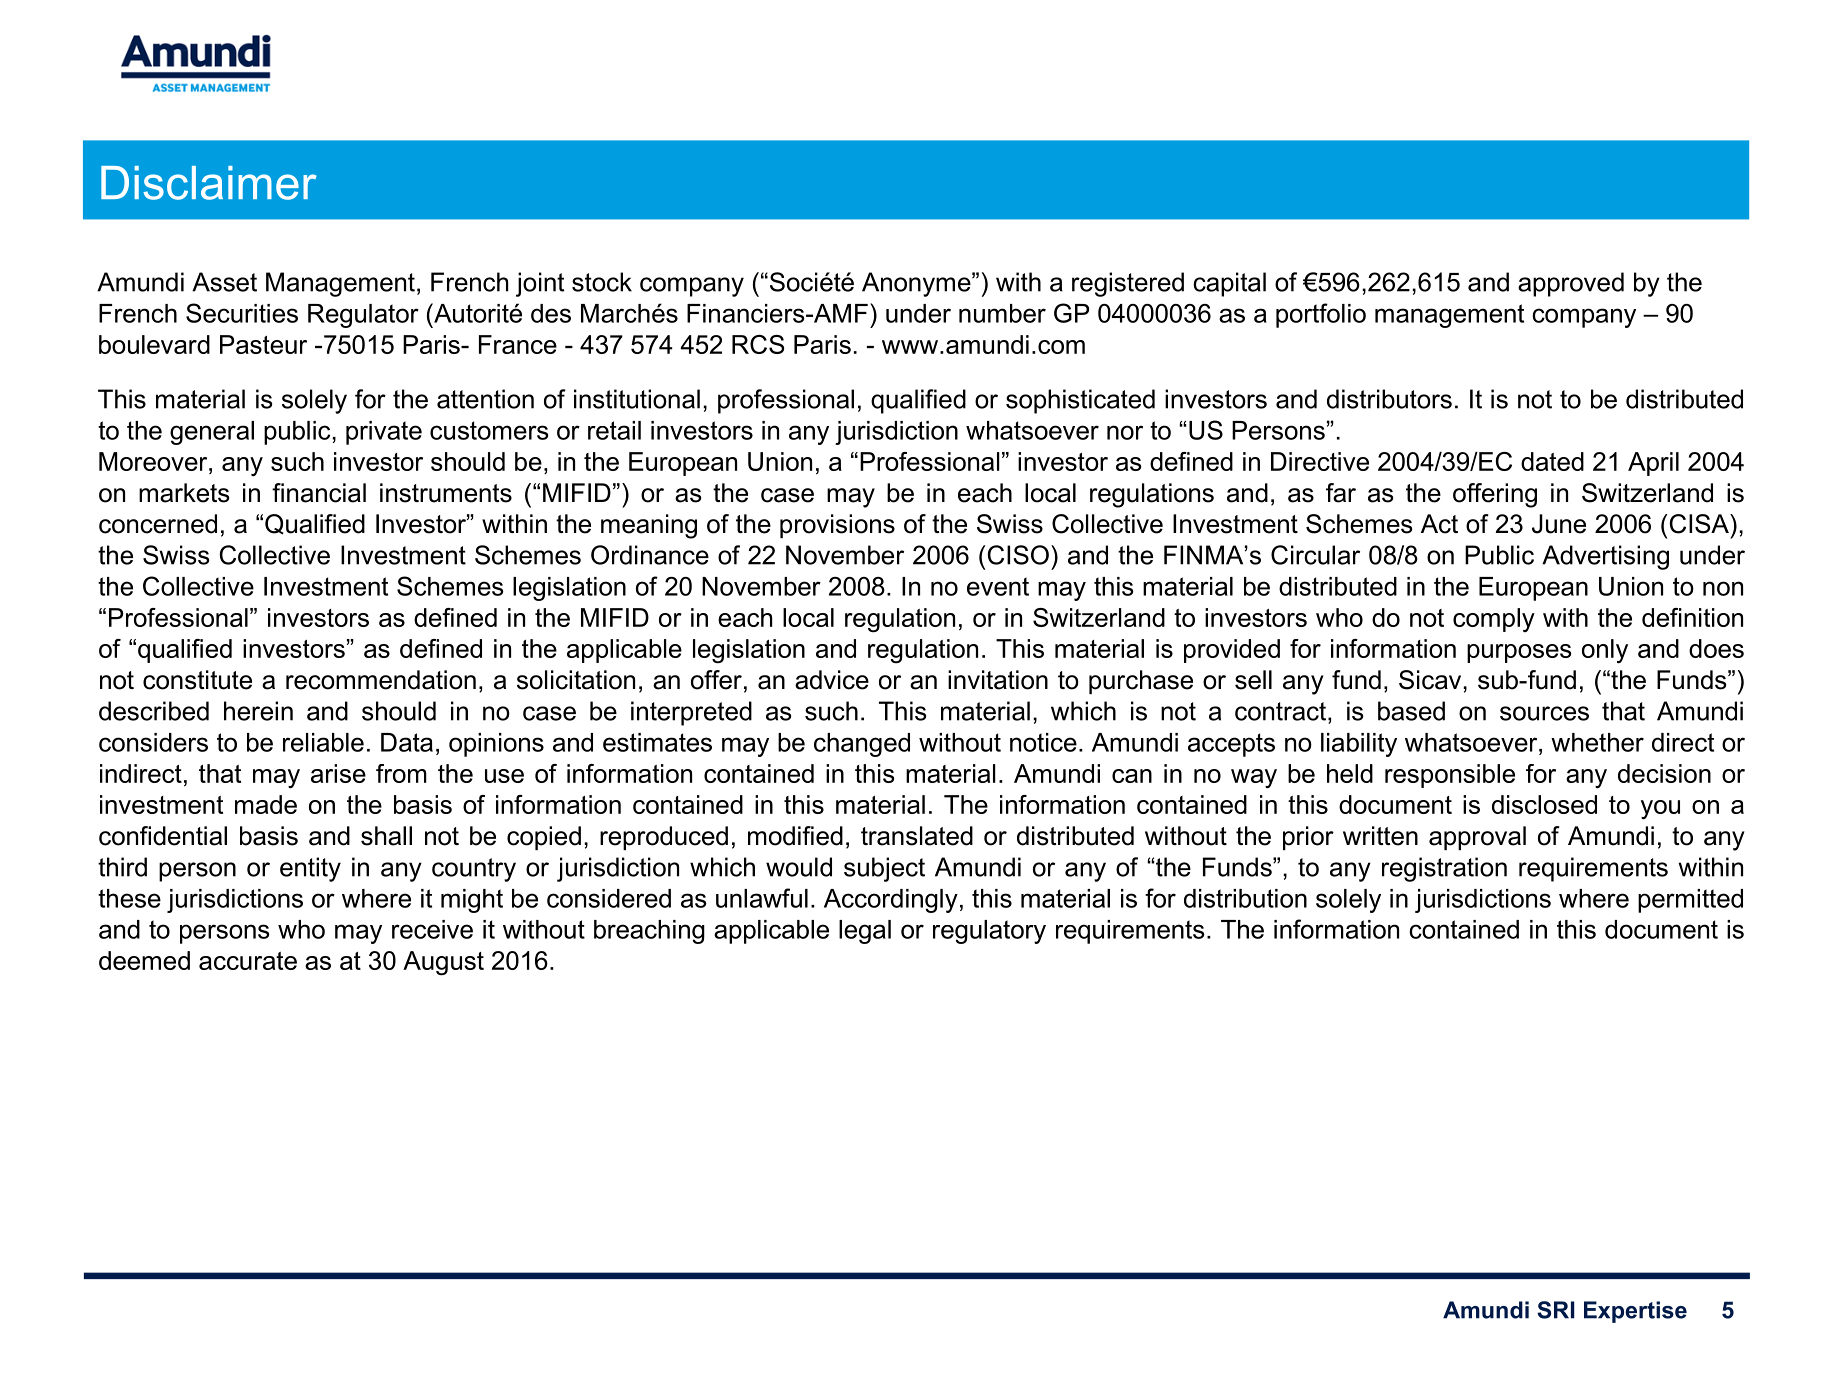 The height and width of the screenshot is (1375, 1835). What do you see at coordinates (443, 963) in the screenshot?
I see `August` at bounding box center [443, 963].
